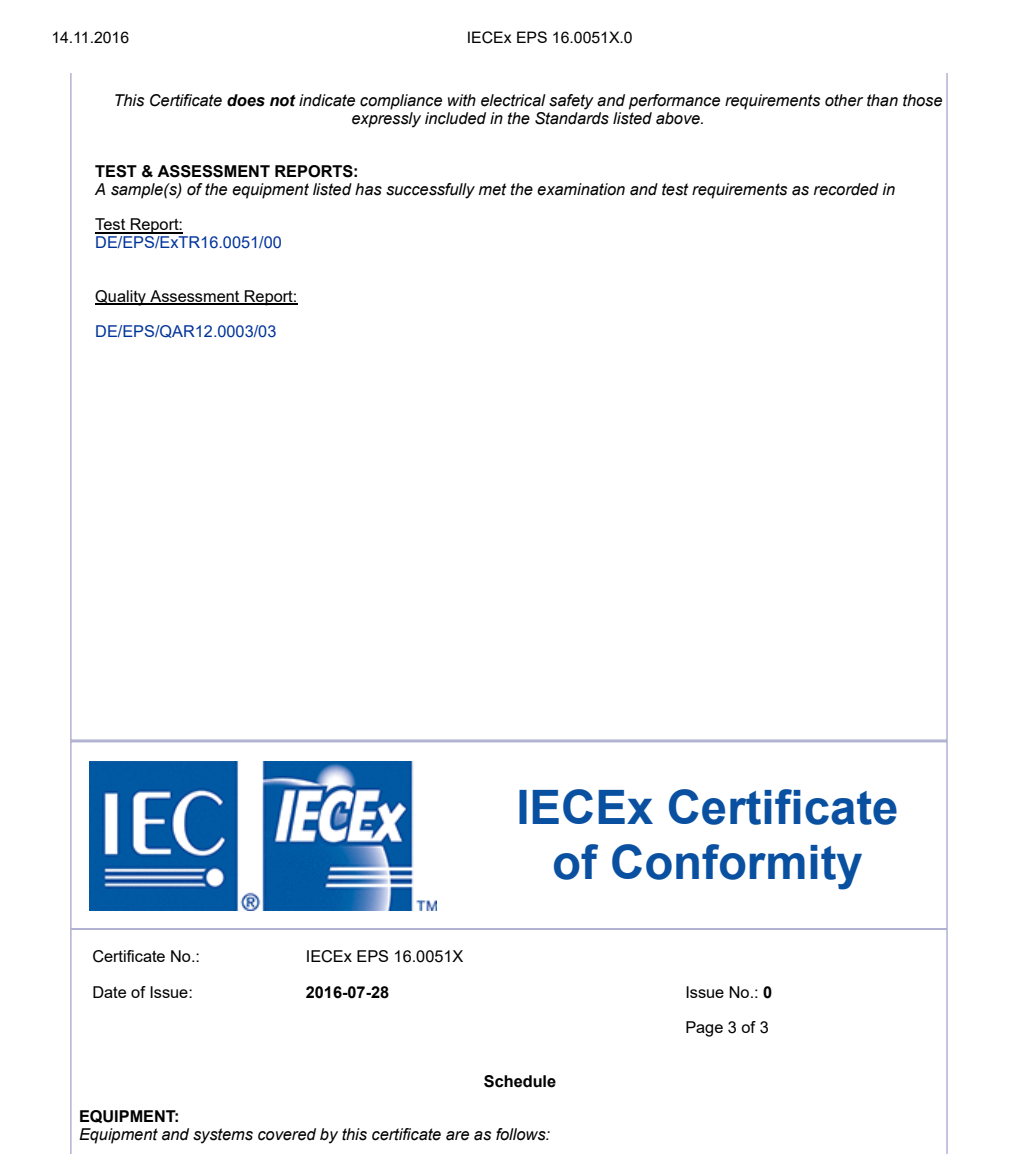  What do you see at coordinates (704, 1029) in the screenshot?
I see `Page` at bounding box center [704, 1029].
